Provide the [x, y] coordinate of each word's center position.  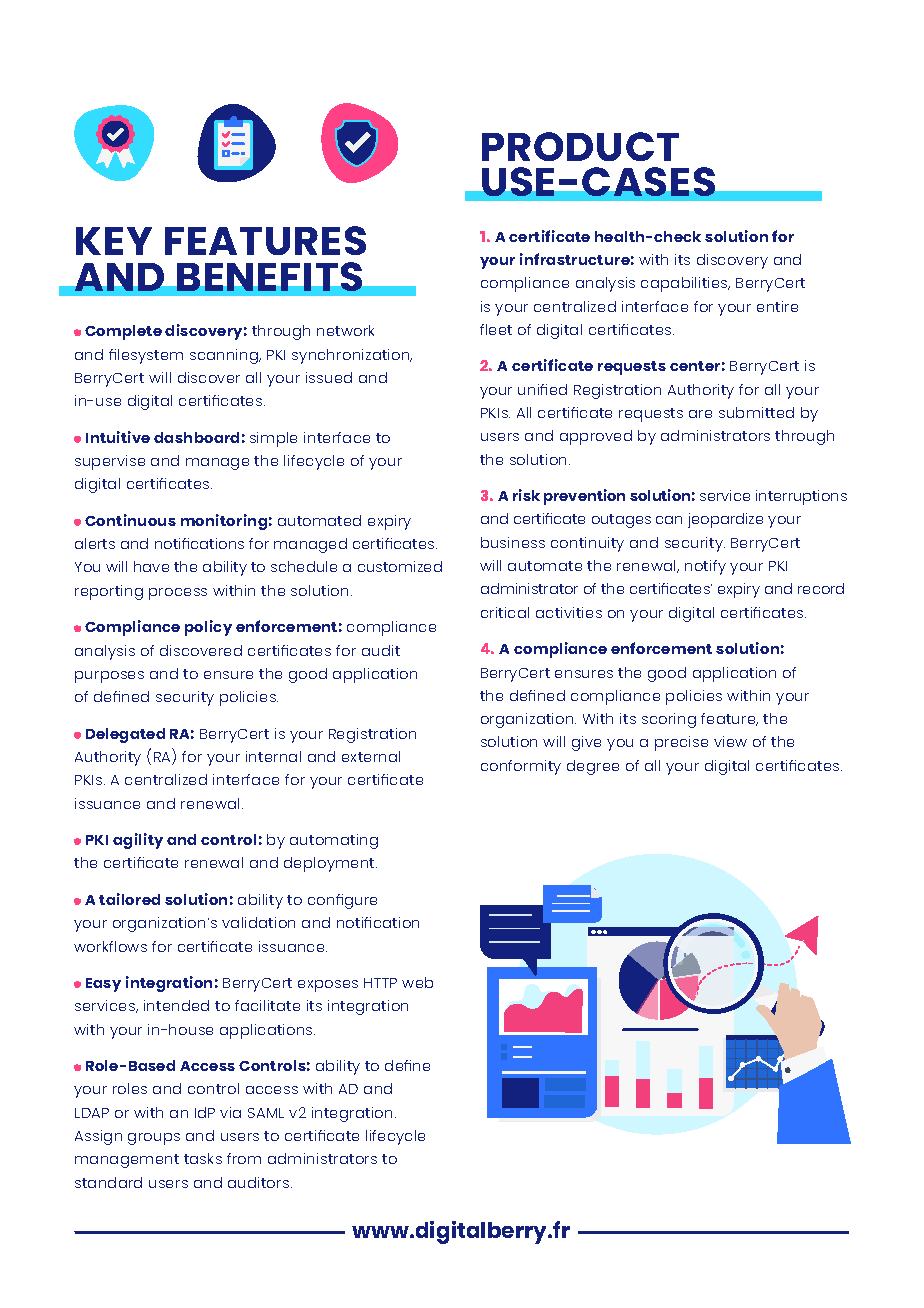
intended [176, 1005]
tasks [203, 1158]
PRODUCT [580, 146]
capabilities [685, 284]
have [151, 566]
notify [705, 567]
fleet [496, 329]
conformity [521, 767]
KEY [114, 241]
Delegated [125, 735]
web [417, 982]
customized [400, 566]
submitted [756, 412]
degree [593, 767]
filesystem [146, 356]
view [730, 741]
